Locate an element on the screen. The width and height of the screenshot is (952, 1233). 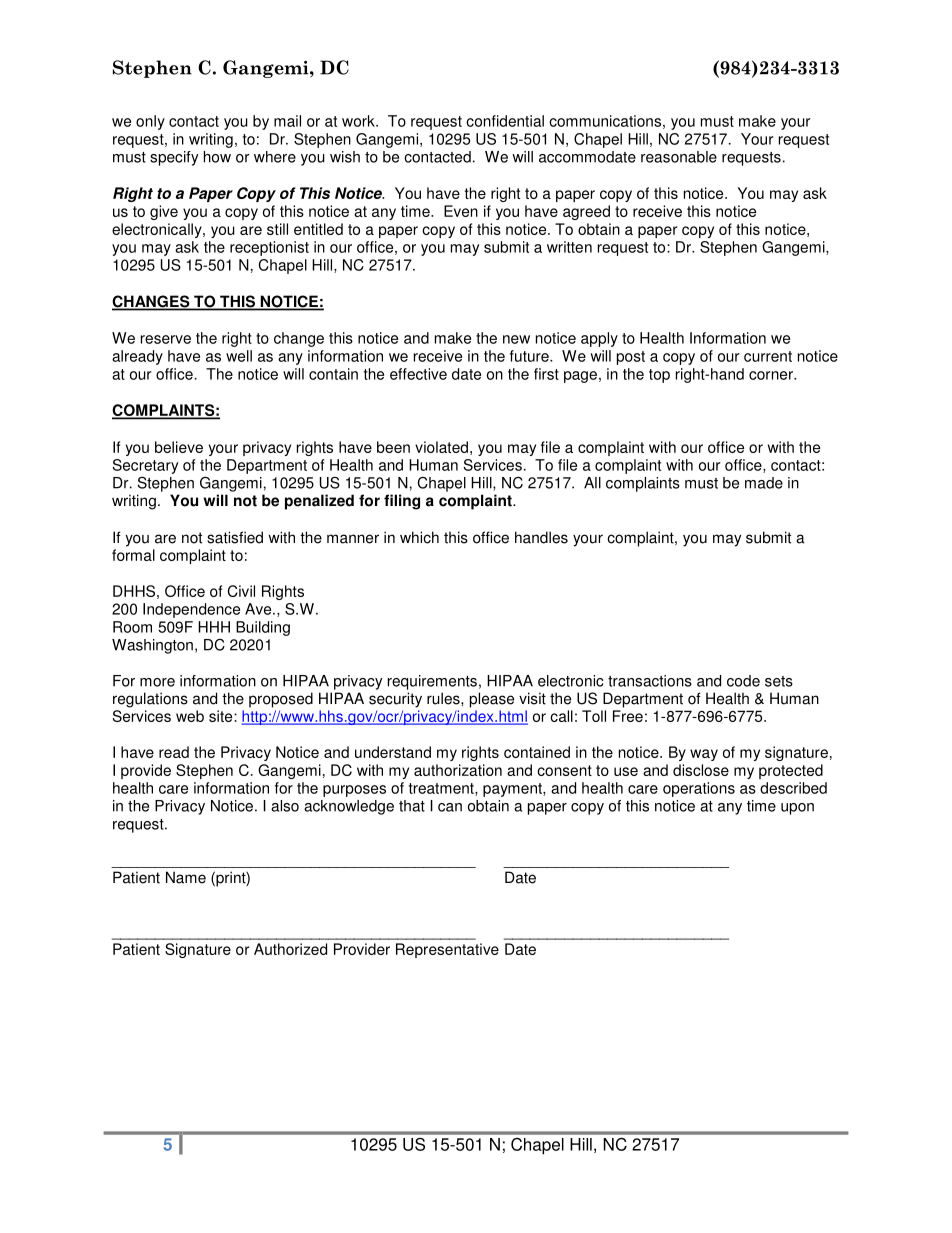
made is located at coordinates (764, 483).
